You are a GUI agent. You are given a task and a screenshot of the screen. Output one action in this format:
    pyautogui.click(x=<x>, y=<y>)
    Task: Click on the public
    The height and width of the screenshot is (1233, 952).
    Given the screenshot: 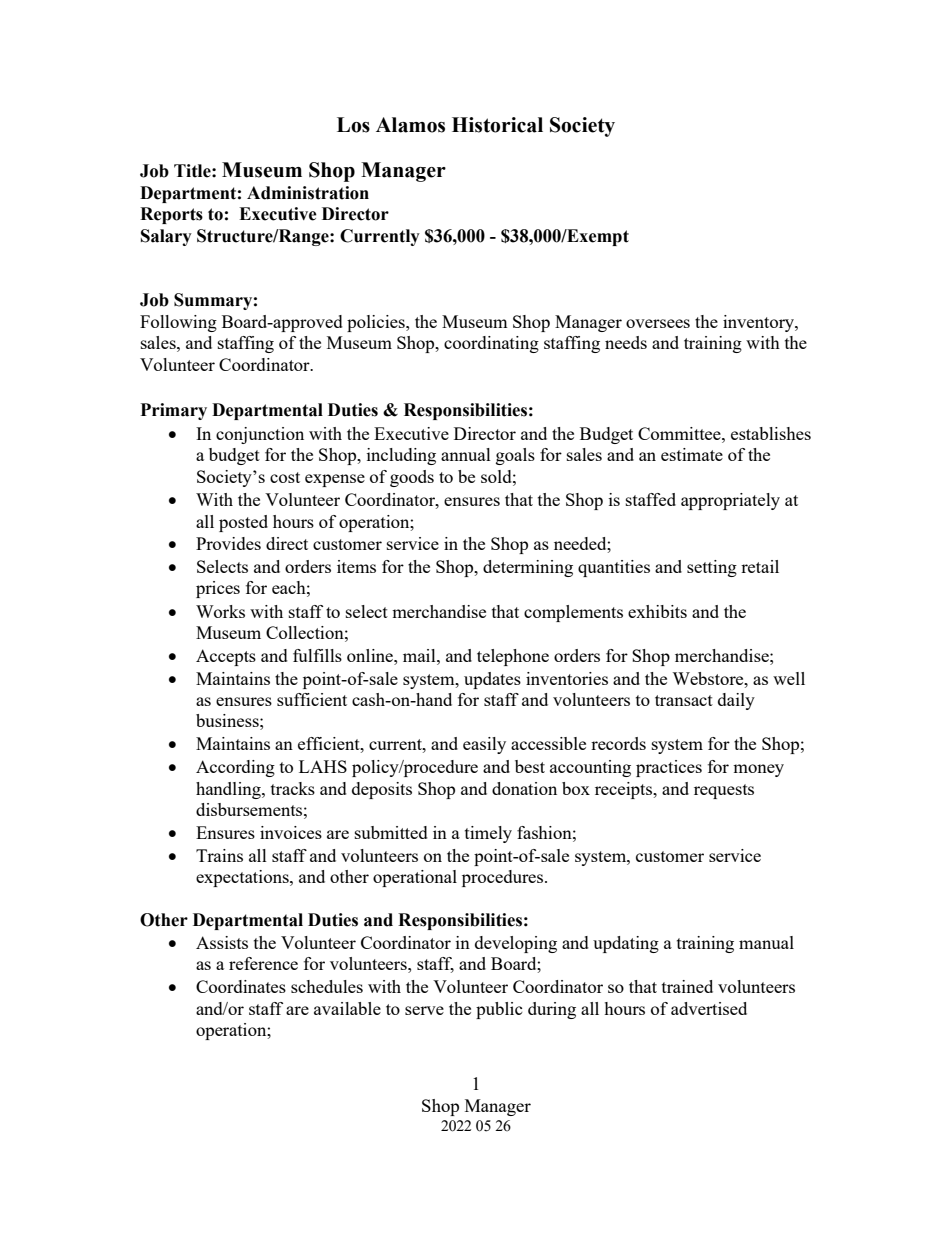 What is the action you would take?
    pyautogui.click(x=499, y=1010)
